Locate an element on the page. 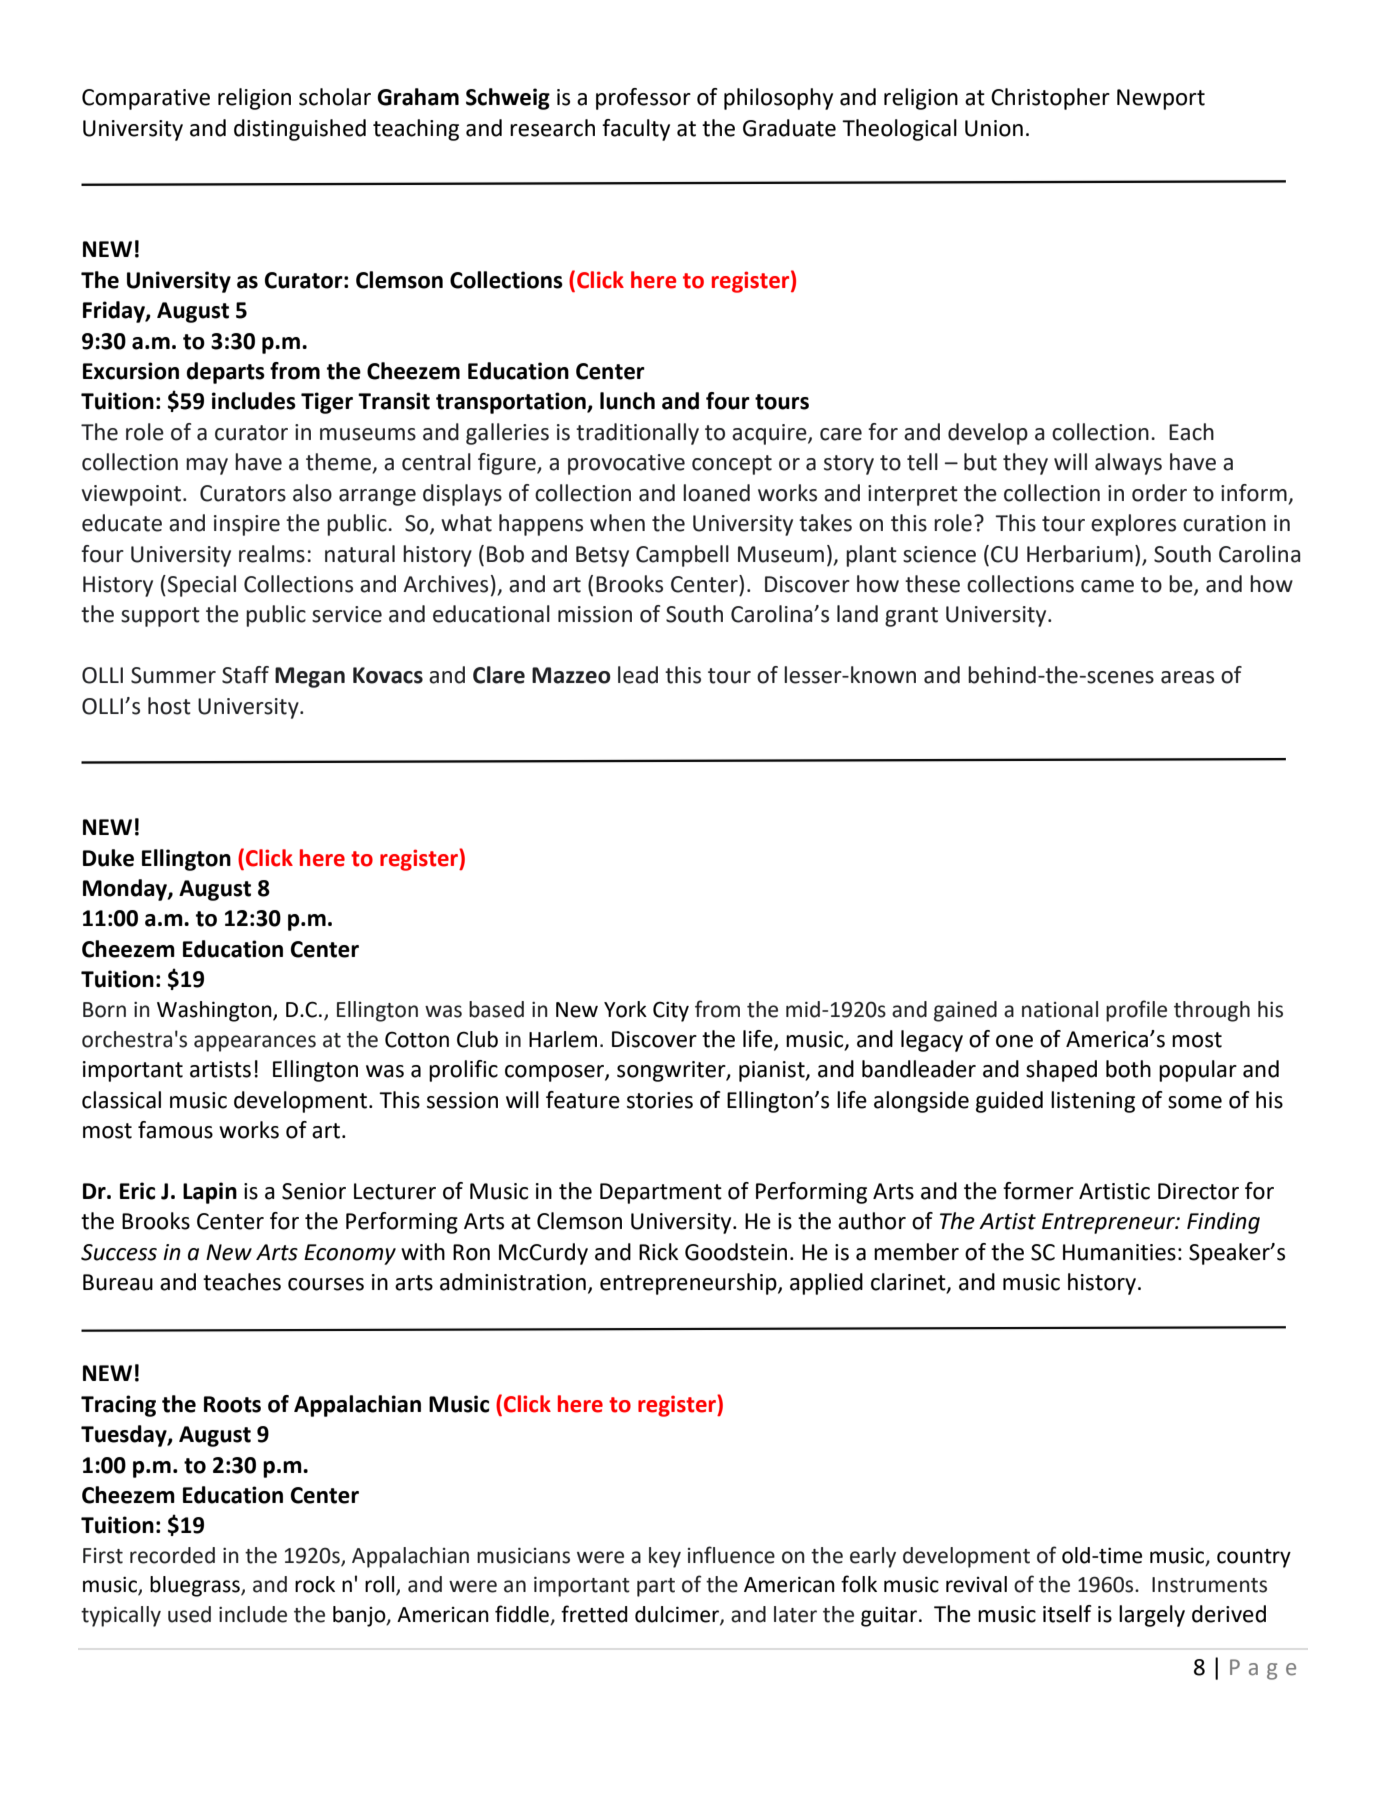 The width and height of the document is (1386, 1794). profile is located at coordinates (1136, 1011).
